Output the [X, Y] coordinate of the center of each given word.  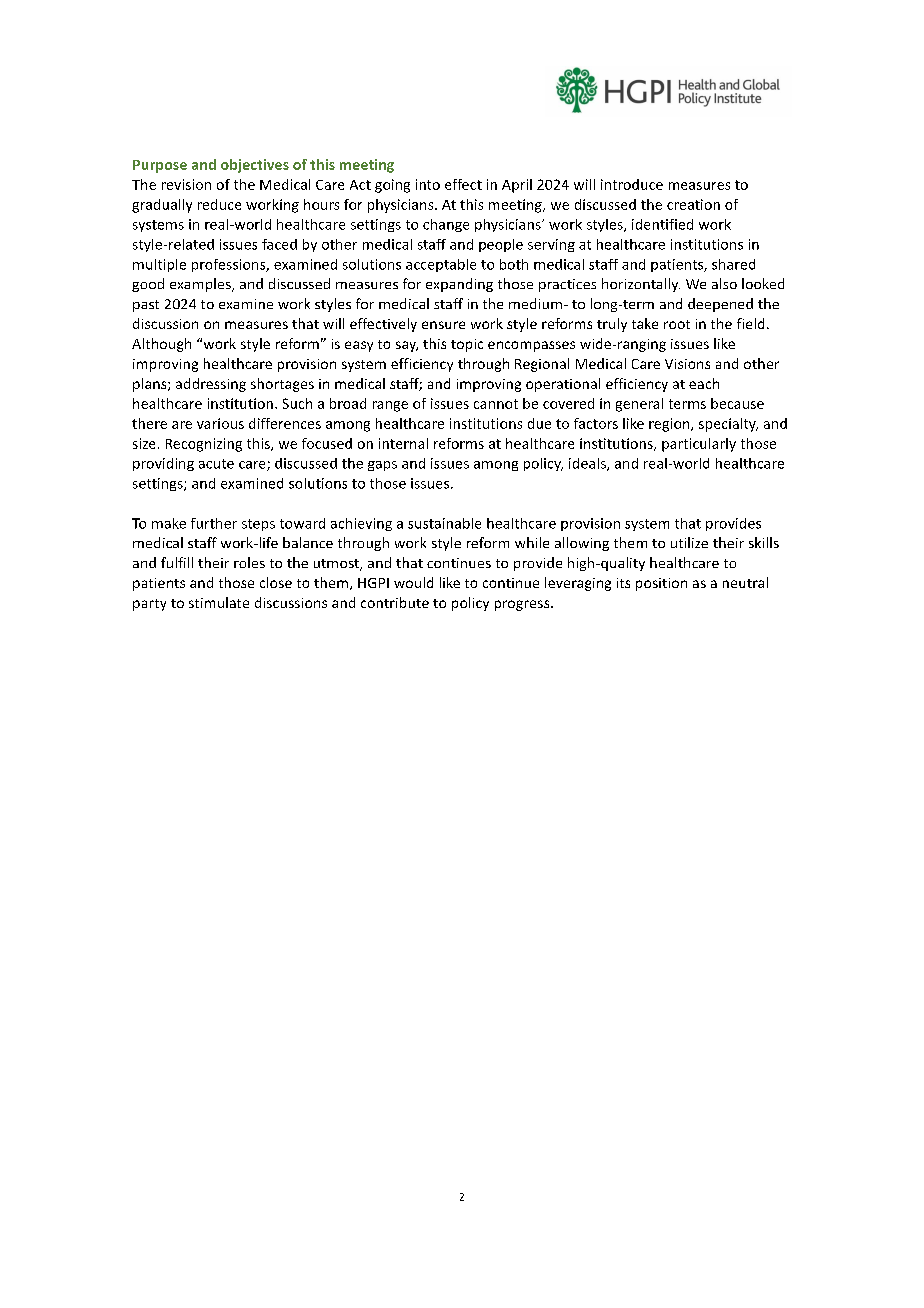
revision [186, 184]
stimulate [219, 602]
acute [216, 464]
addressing [211, 385]
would [413, 582]
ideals [588, 464]
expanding [459, 285]
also [724, 283]
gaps [382, 466]
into [428, 184]
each [704, 383]
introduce [632, 184]
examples [201, 285]
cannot [496, 404]
